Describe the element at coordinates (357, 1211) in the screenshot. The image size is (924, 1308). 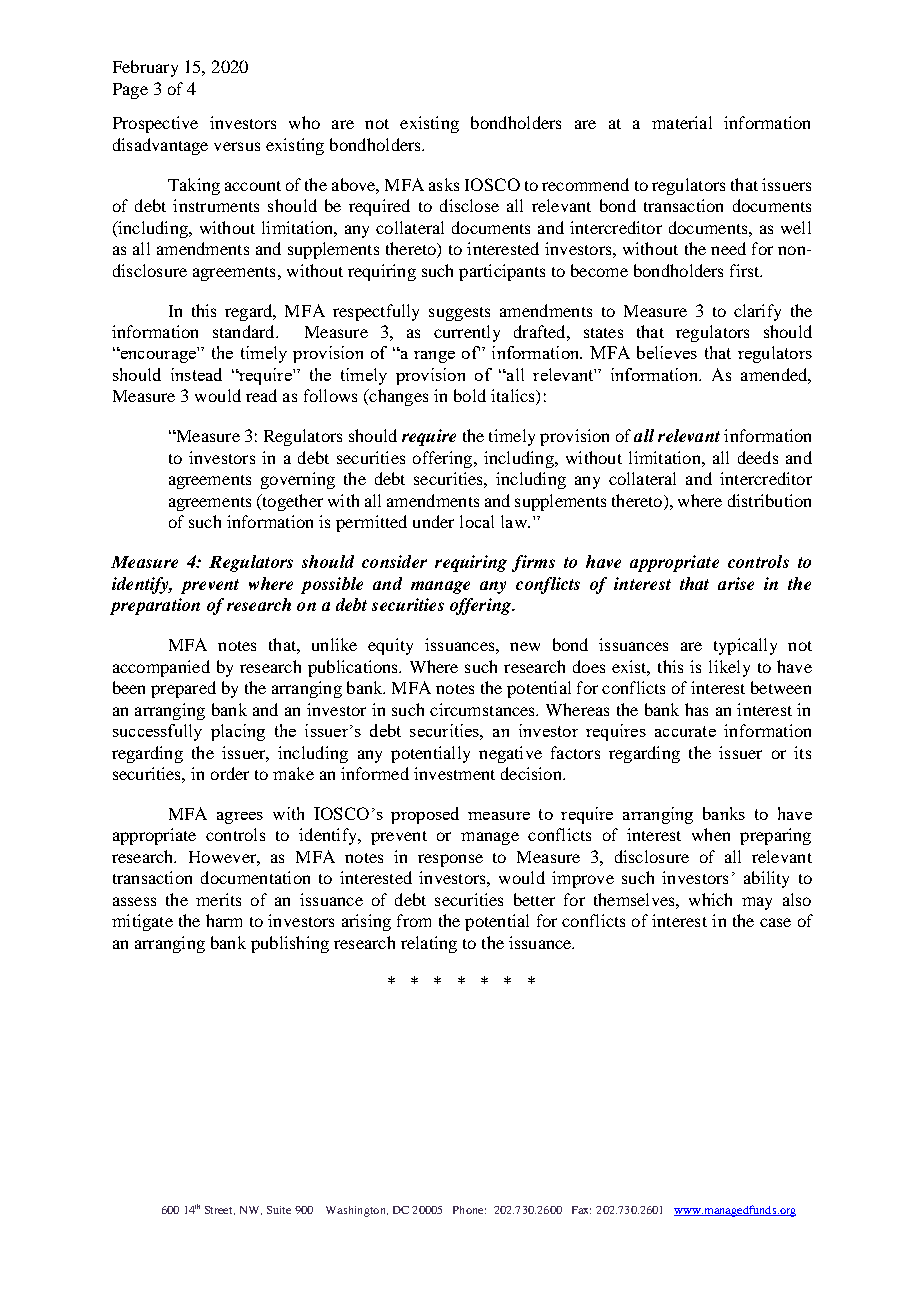
I see `Washington` at that location.
